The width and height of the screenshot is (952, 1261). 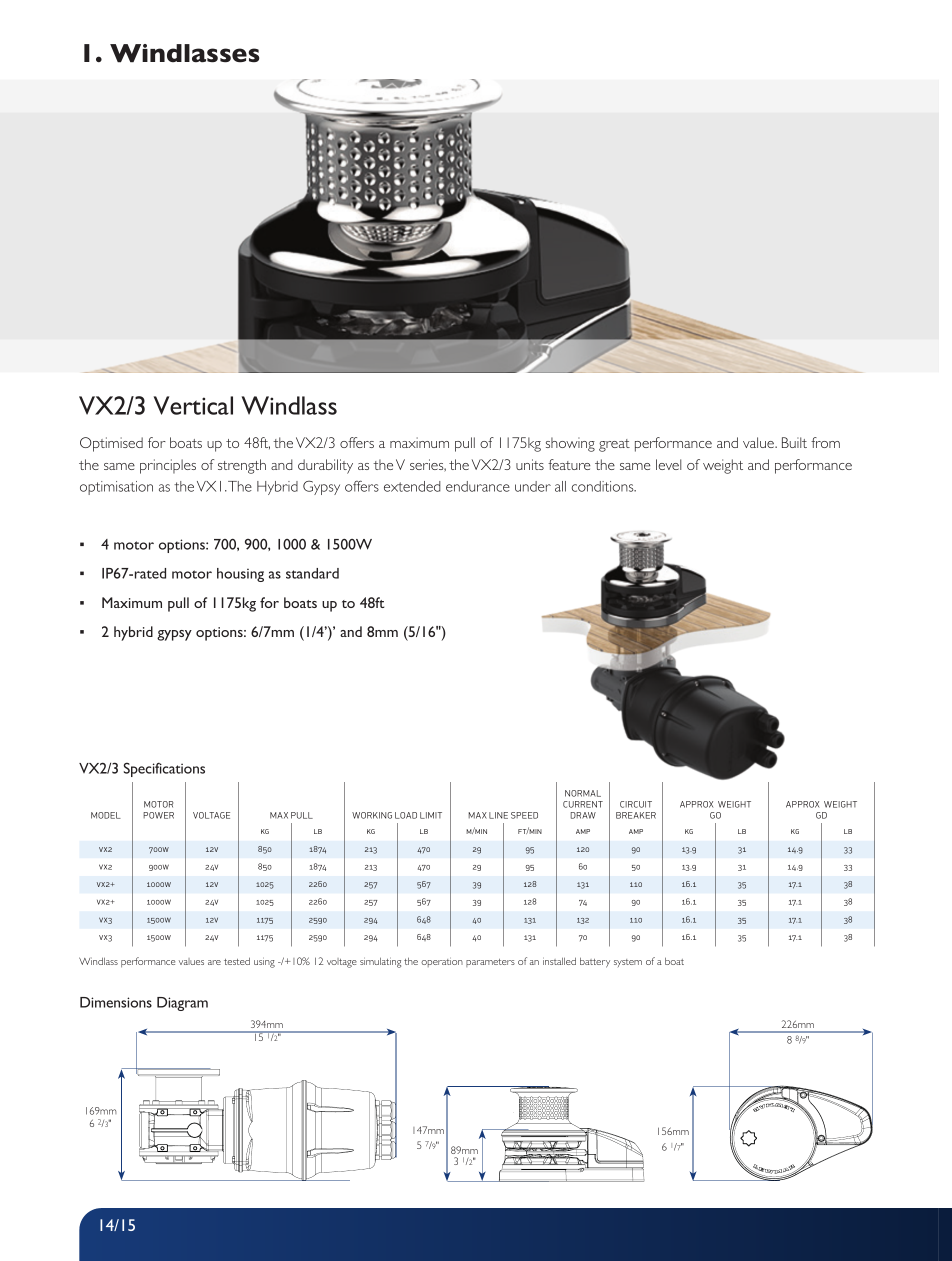 What do you see at coordinates (498, 815) in the screenshot?
I see `LINE` at bounding box center [498, 815].
